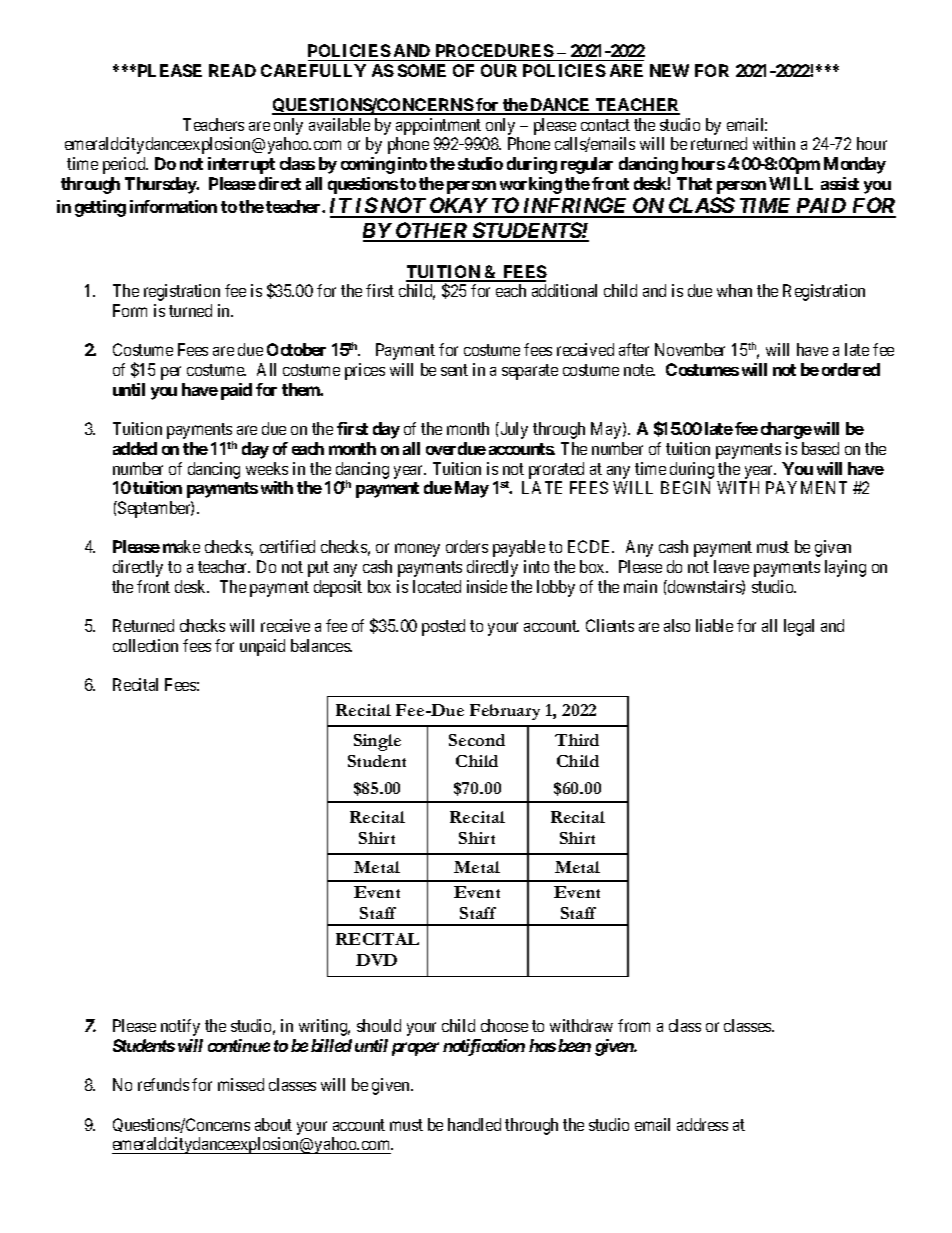 The image size is (952, 1233). I want to click on Third, so click(577, 740).
